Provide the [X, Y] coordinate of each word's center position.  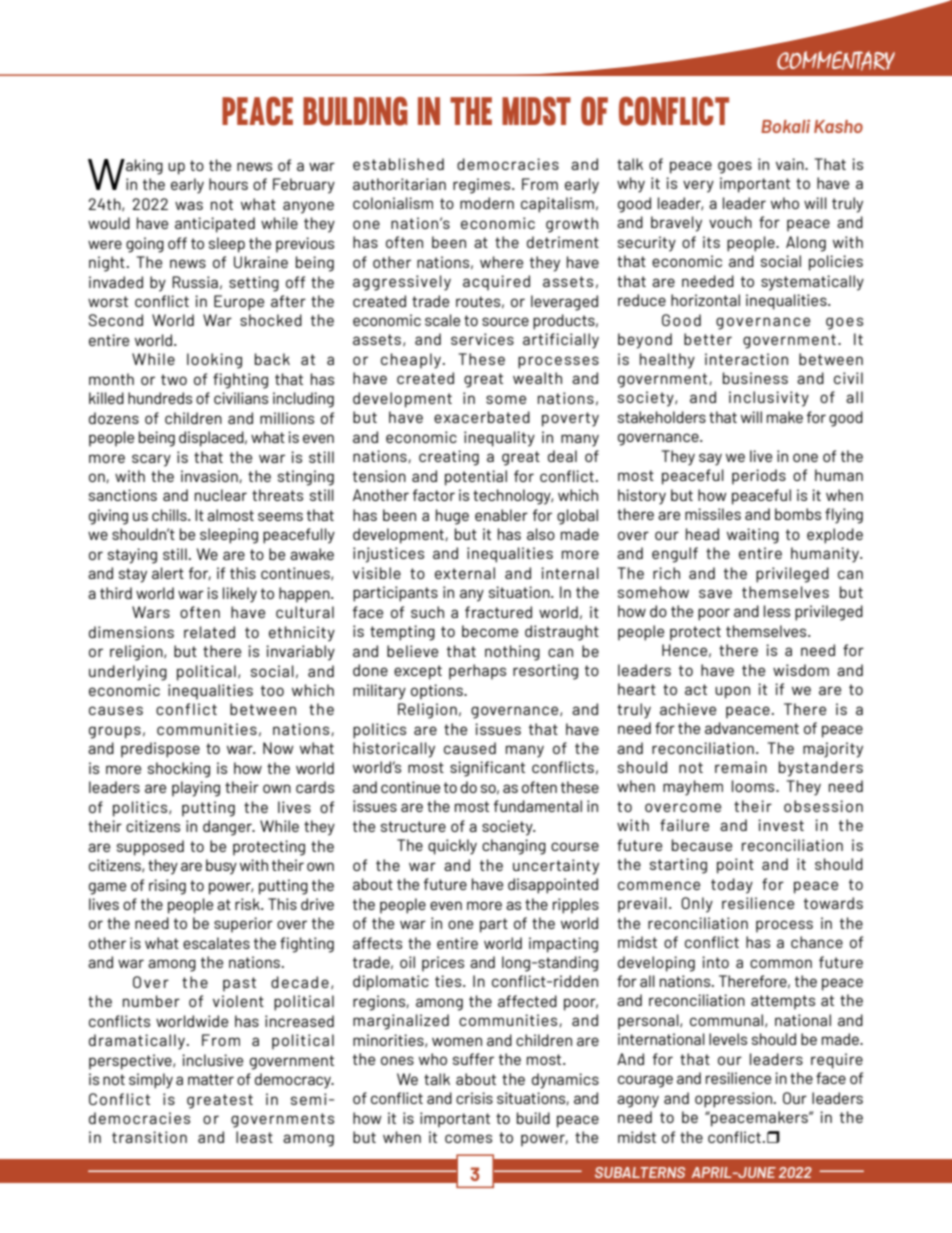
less [777, 611]
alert [168, 573]
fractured [498, 612]
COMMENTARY [836, 61]
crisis [474, 1098]
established [398, 164]
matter [211, 1079]
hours [228, 184]
